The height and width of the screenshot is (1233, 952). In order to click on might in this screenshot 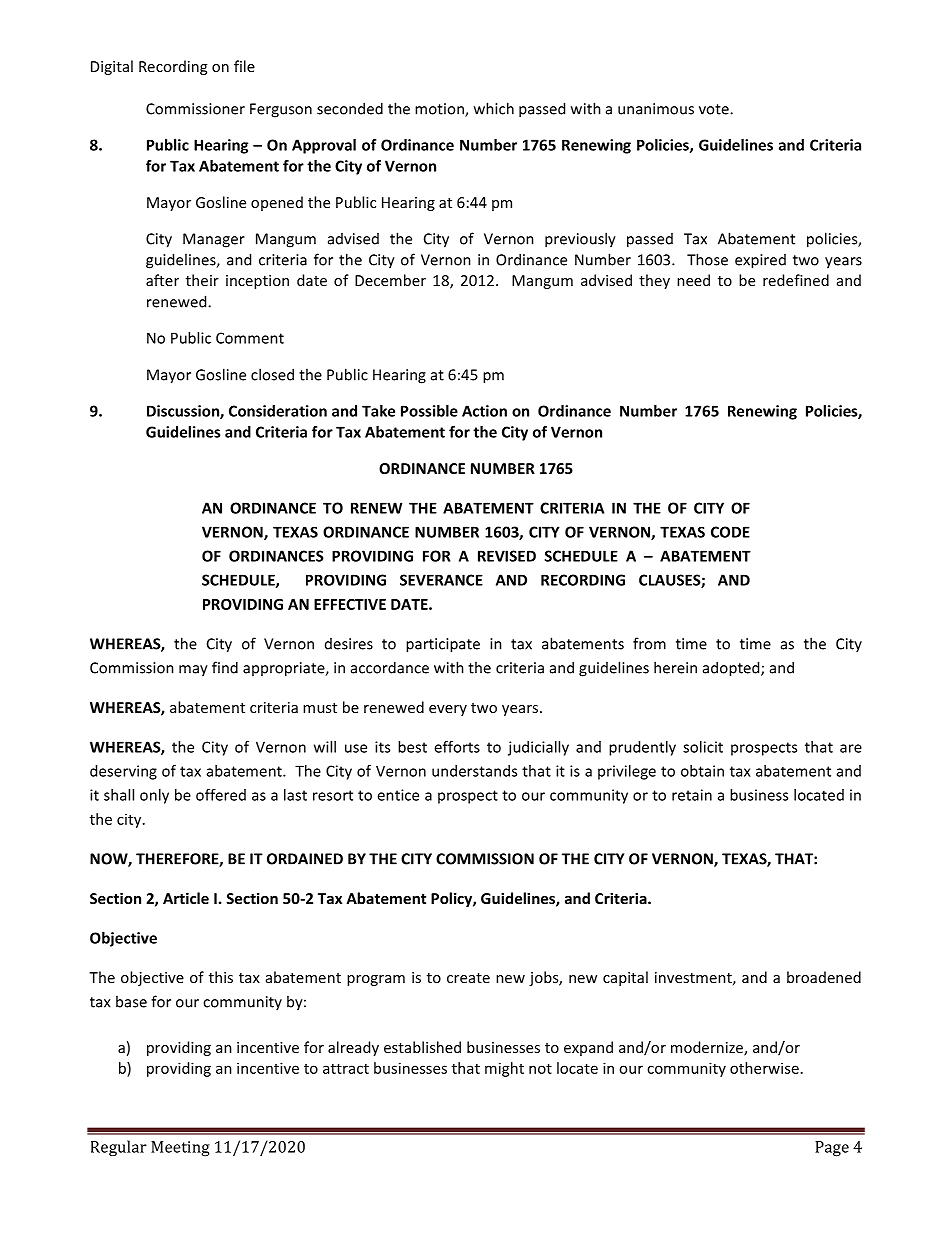, I will do `click(504, 1069)`.
